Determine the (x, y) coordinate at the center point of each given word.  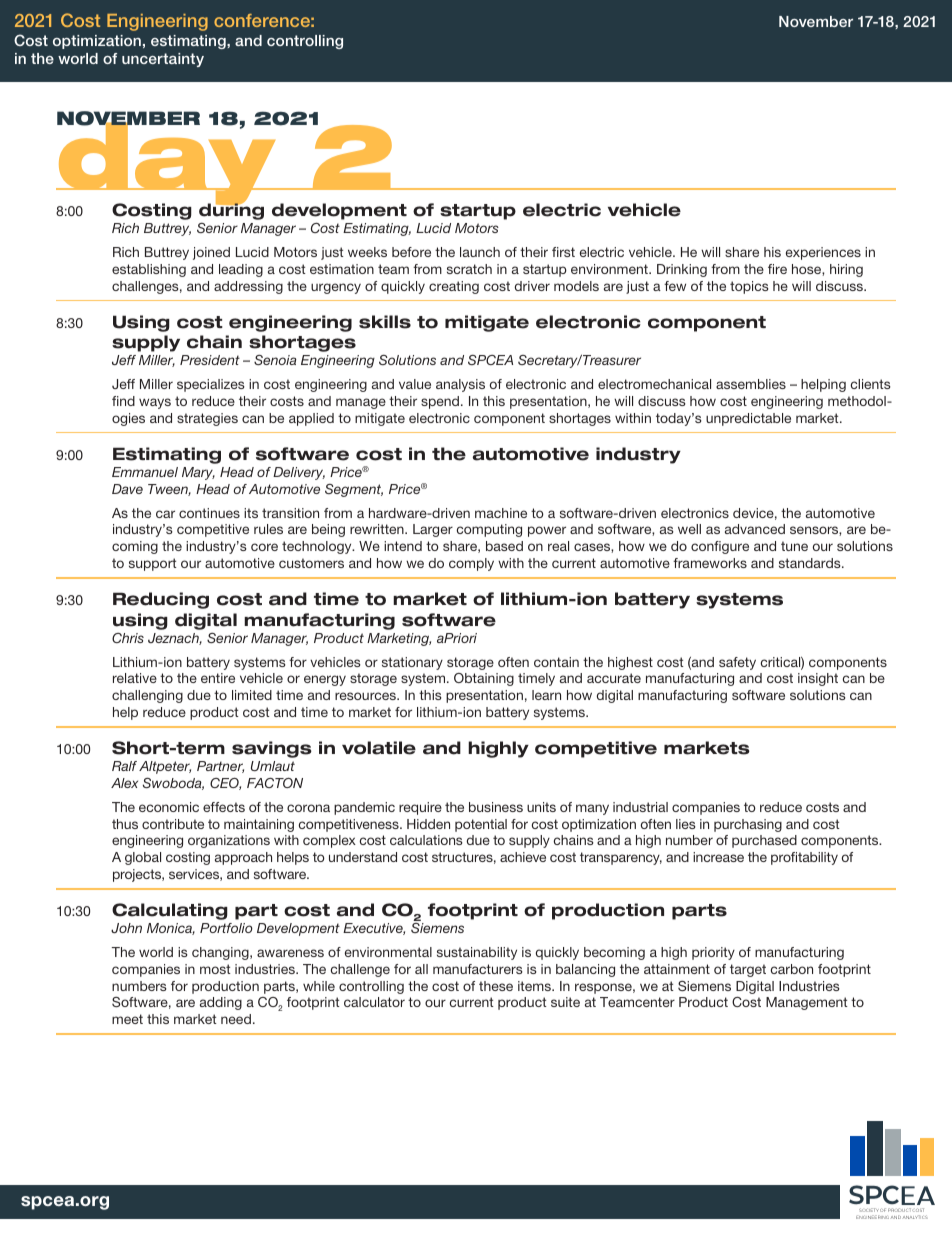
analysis (460, 385)
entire (218, 678)
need (236, 1019)
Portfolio (226, 928)
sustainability (477, 953)
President (210, 360)
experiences (823, 253)
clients (871, 384)
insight (818, 679)
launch (480, 252)
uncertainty (163, 60)
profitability (804, 858)
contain (556, 662)
